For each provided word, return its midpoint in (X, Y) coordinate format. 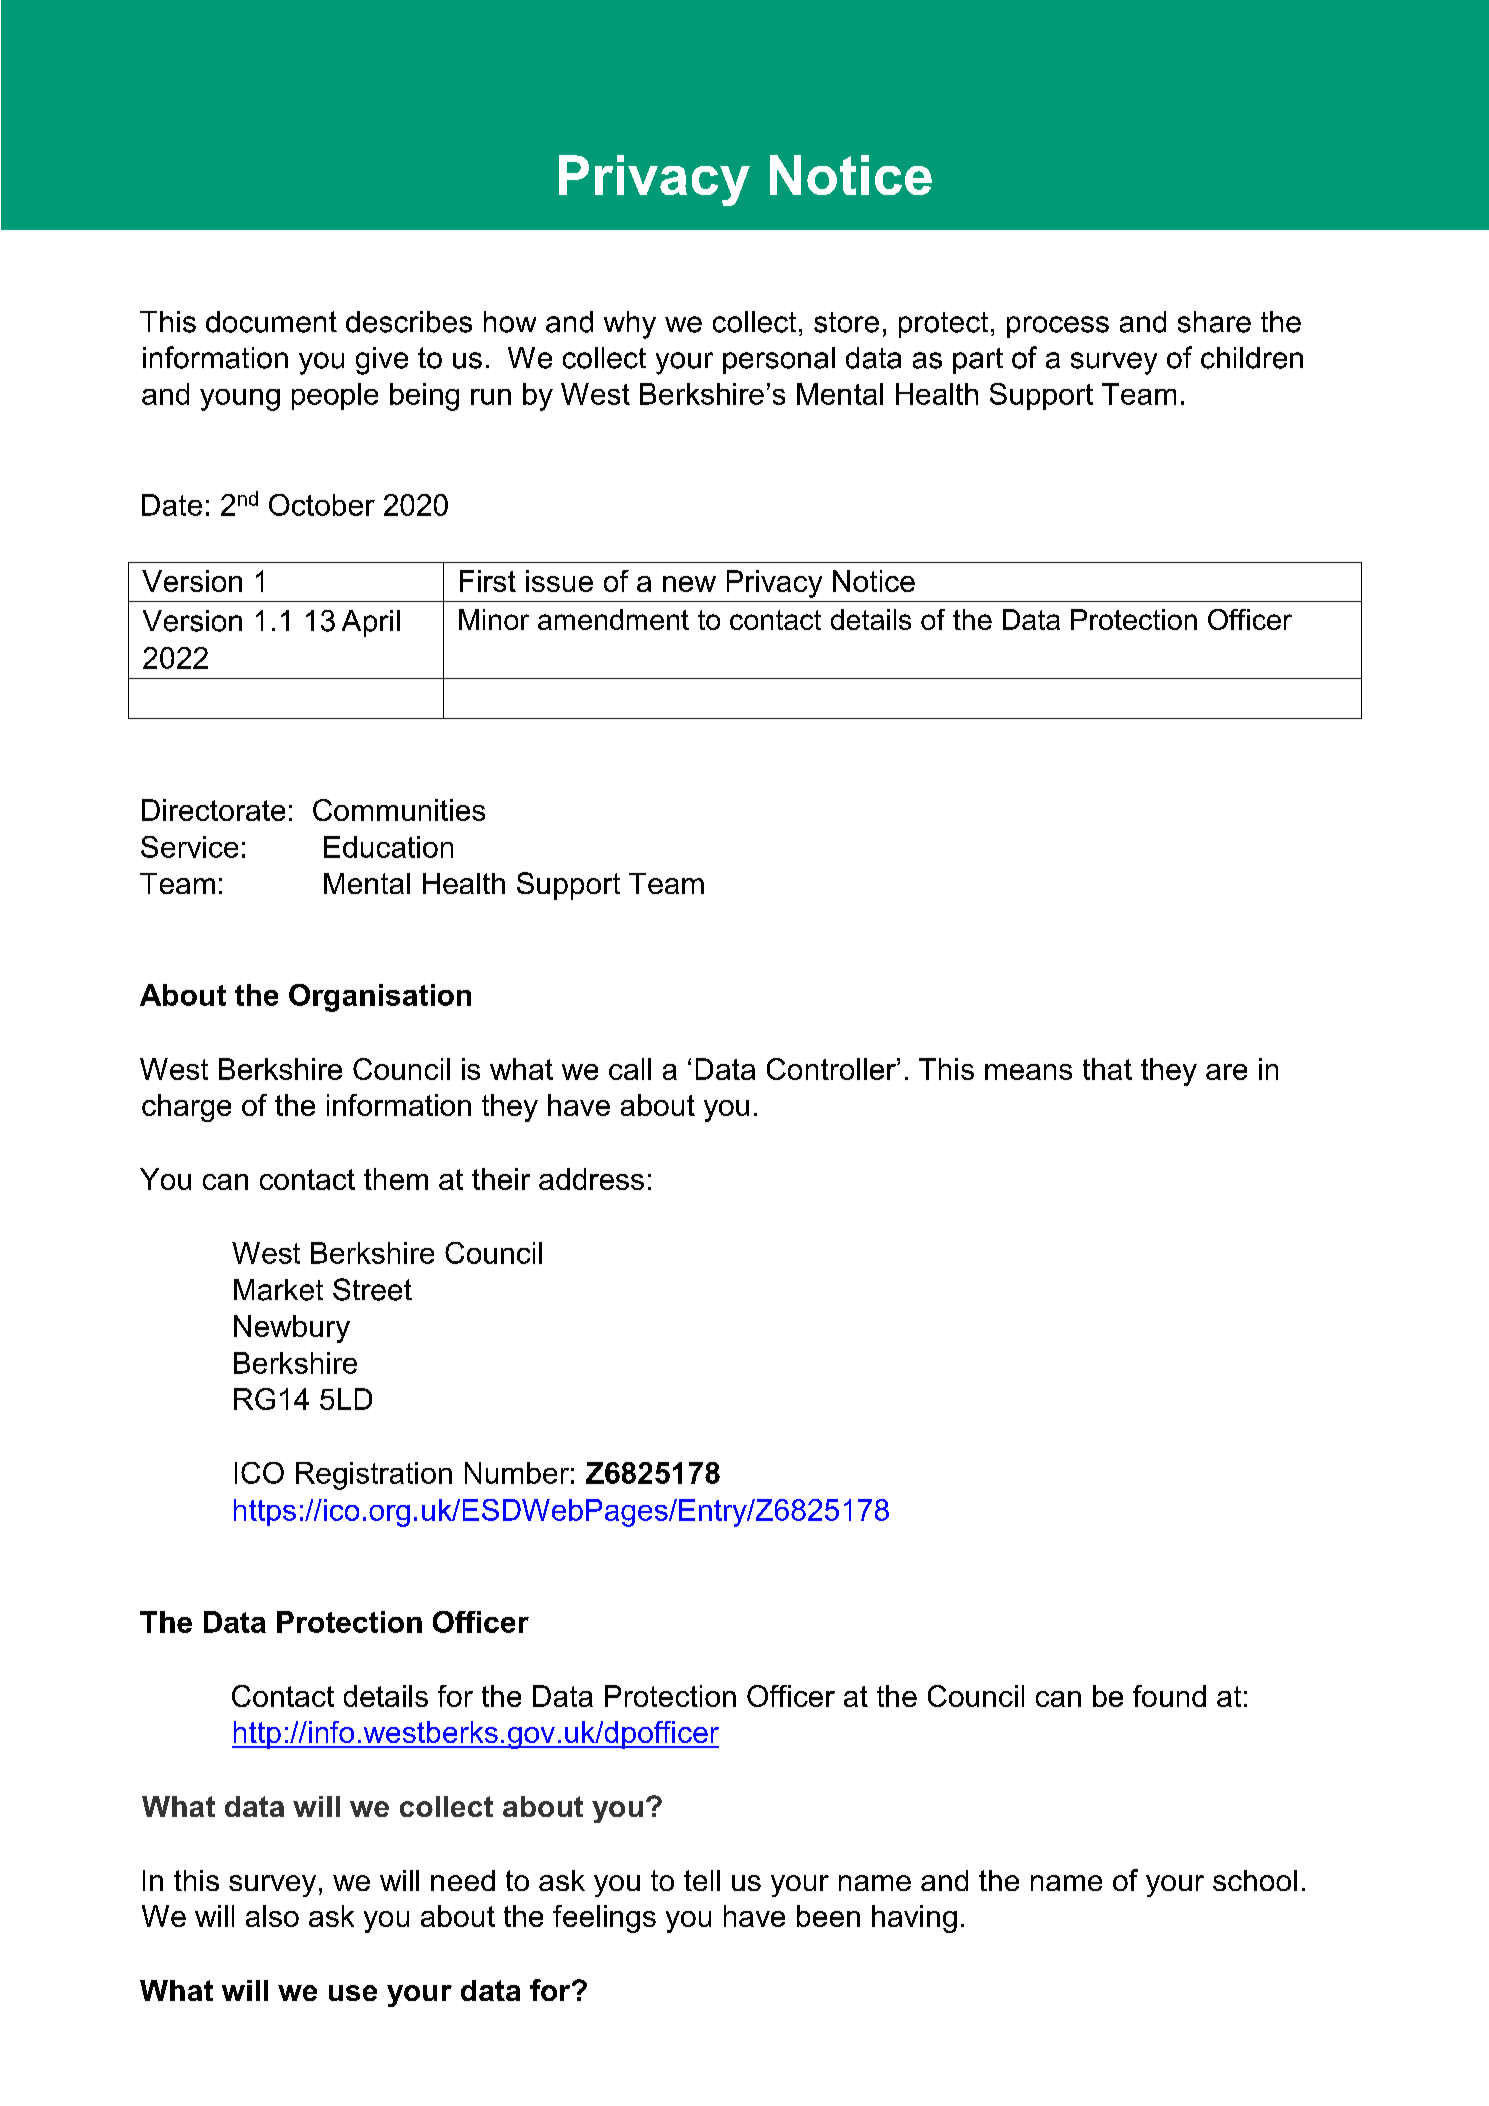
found (1169, 1696)
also (272, 1916)
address (591, 1179)
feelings (604, 1919)
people (335, 396)
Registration (374, 1476)
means (1028, 1072)
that (1107, 1069)
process (1058, 327)
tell (702, 1880)
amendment (613, 619)
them (396, 1179)
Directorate (213, 810)
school (1255, 1880)
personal (779, 360)
